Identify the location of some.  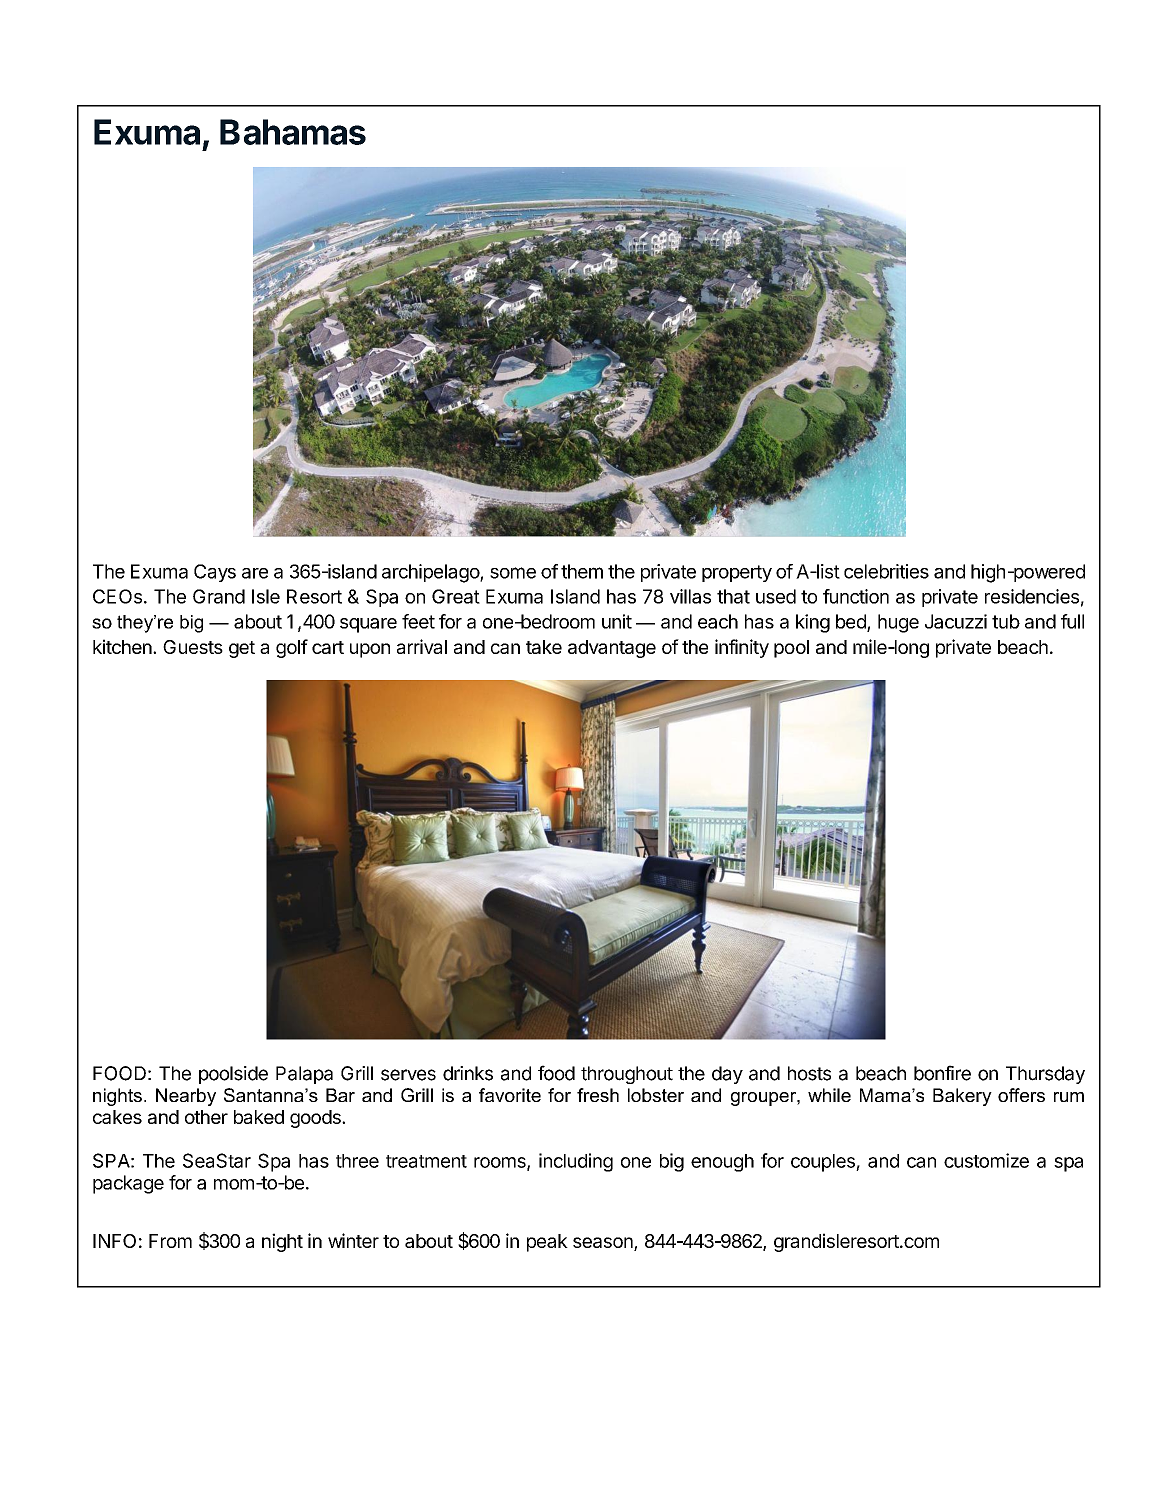
(513, 573).
